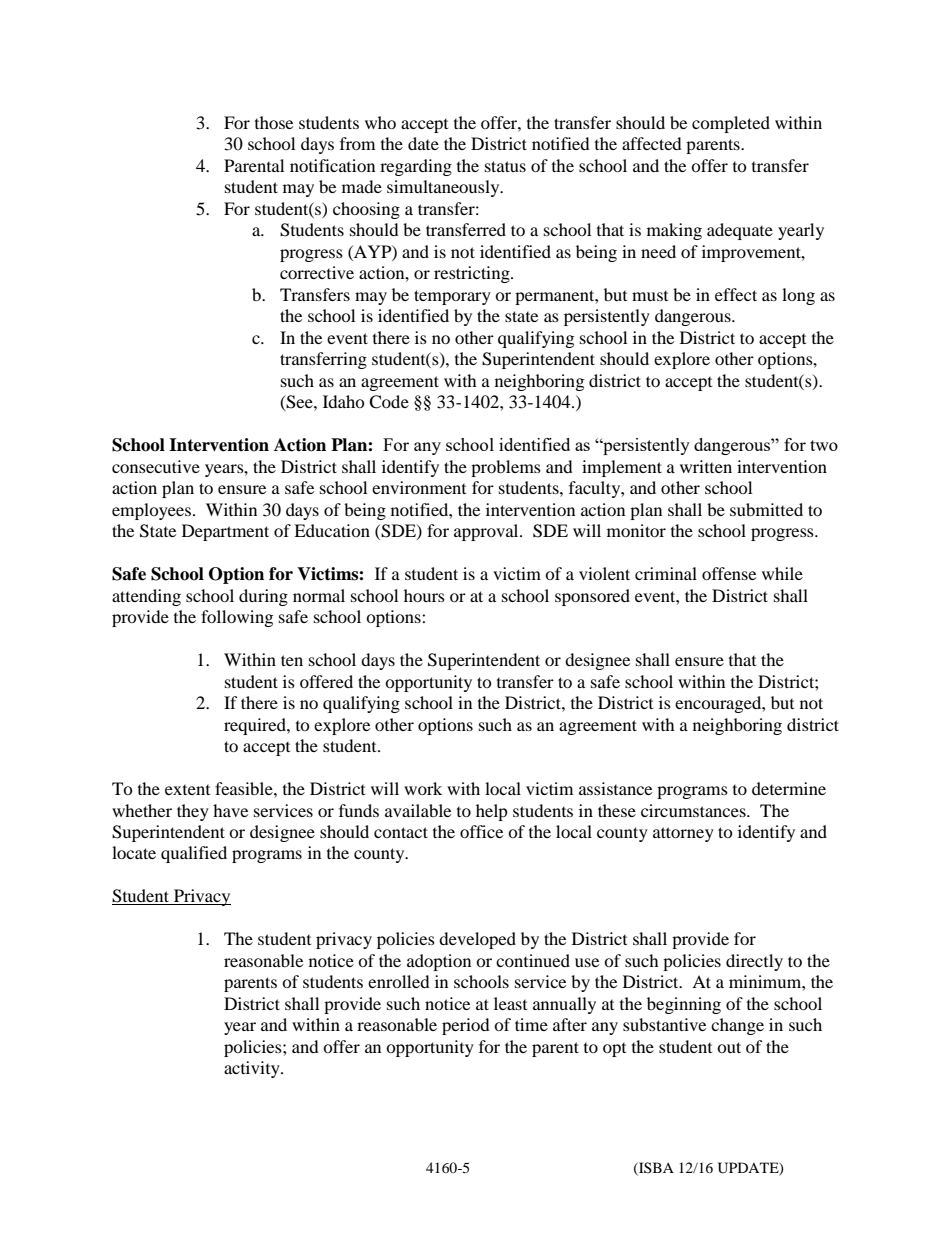 This document has height=1233, width=952. Describe the element at coordinates (729, 1047) in the document. I see `out` at that location.
